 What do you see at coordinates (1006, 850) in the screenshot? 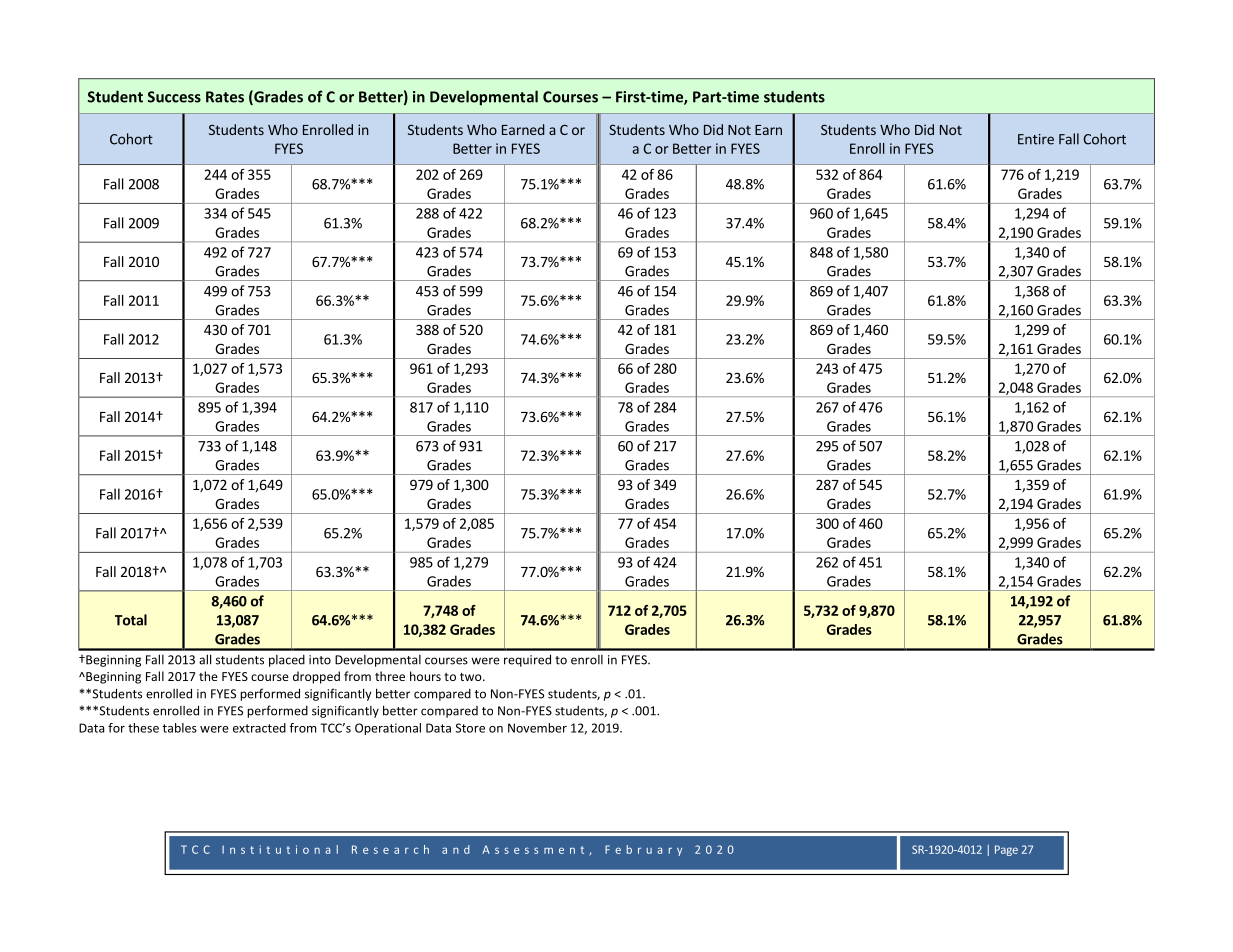
I see `Page` at bounding box center [1006, 850].
